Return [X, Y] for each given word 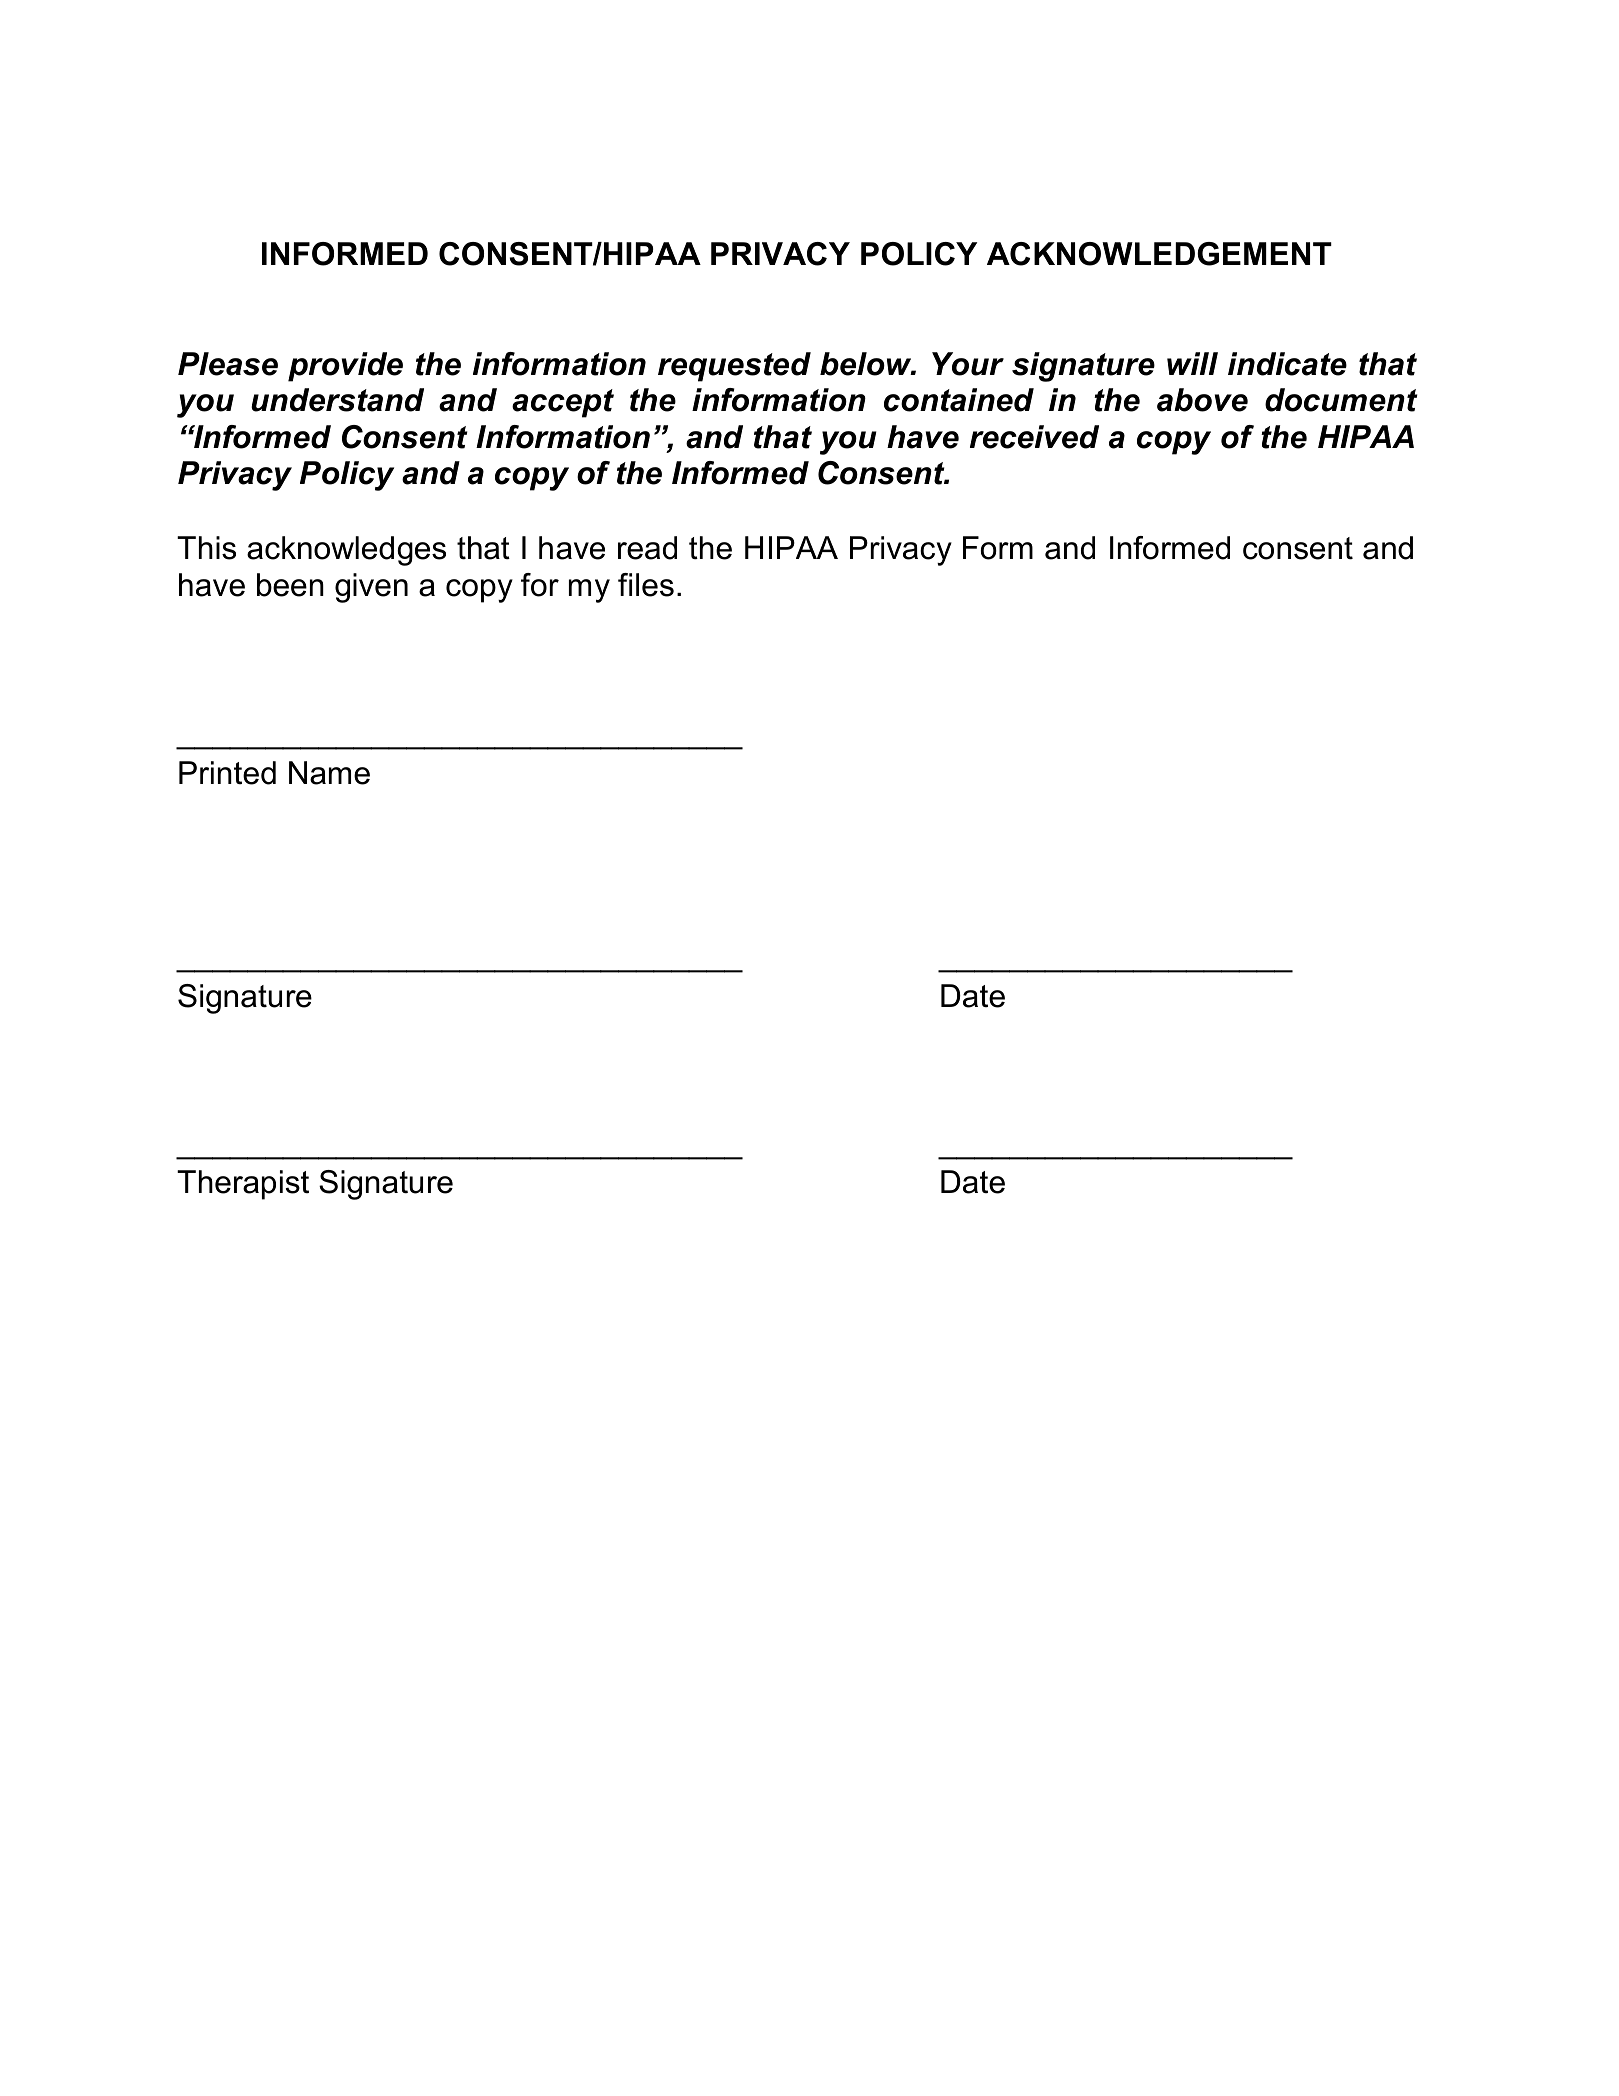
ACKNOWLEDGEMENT [1159, 254]
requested [734, 367]
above [1202, 400]
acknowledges [346, 551]
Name [329, 773]
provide [345, 367]
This [206, 548]
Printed [227, 773]
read [647, 548]
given [371, 588]
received [1034, 437]
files [646, 585]
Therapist [243, 1185]
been [290, 585]
